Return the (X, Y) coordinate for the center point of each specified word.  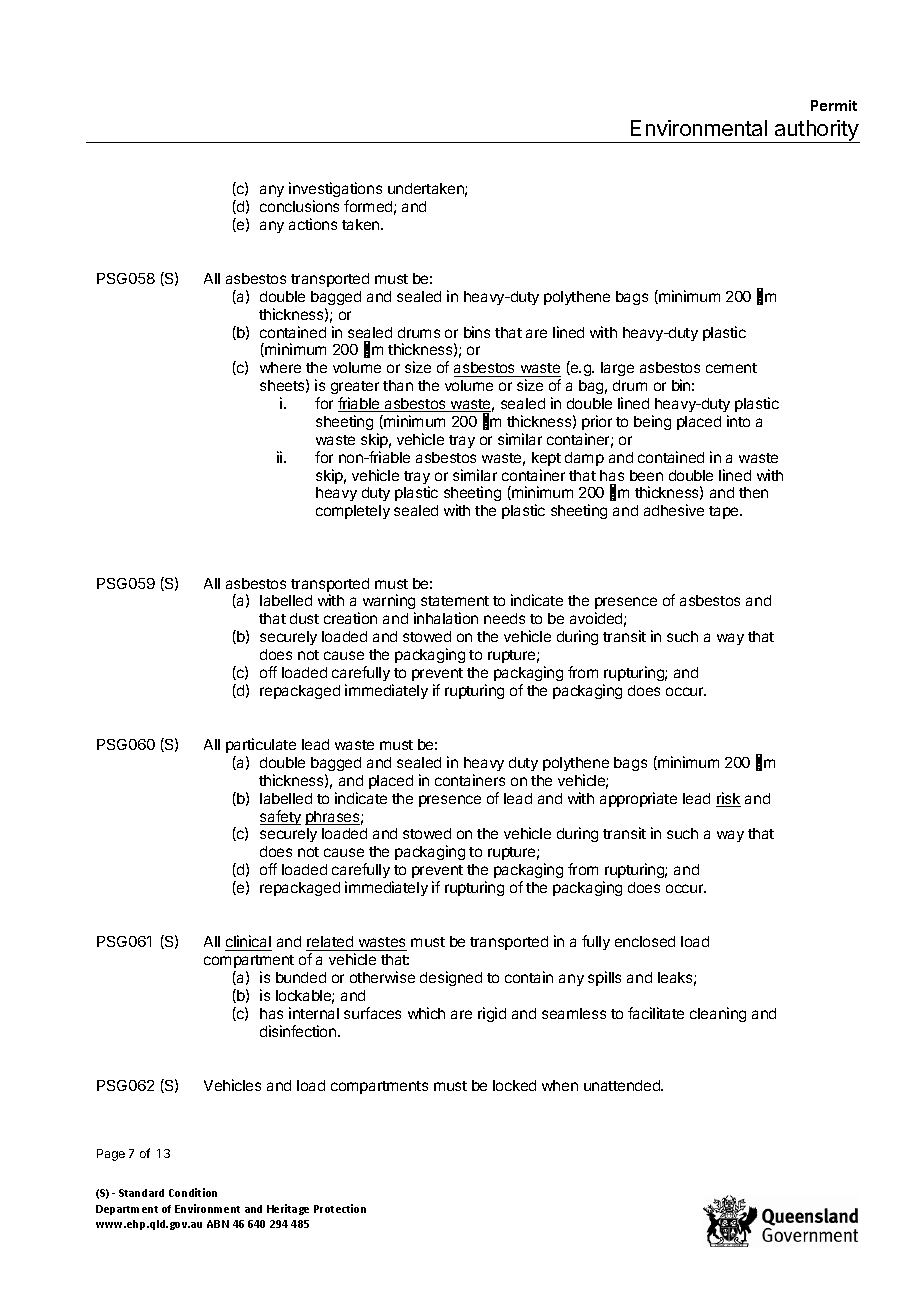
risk (728, 799)
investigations (335, 189)
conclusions (299, 206)
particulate (261, 745)
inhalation (446, 618)
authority (816, 131)
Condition (193, 1192)
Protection (340, 1208)
